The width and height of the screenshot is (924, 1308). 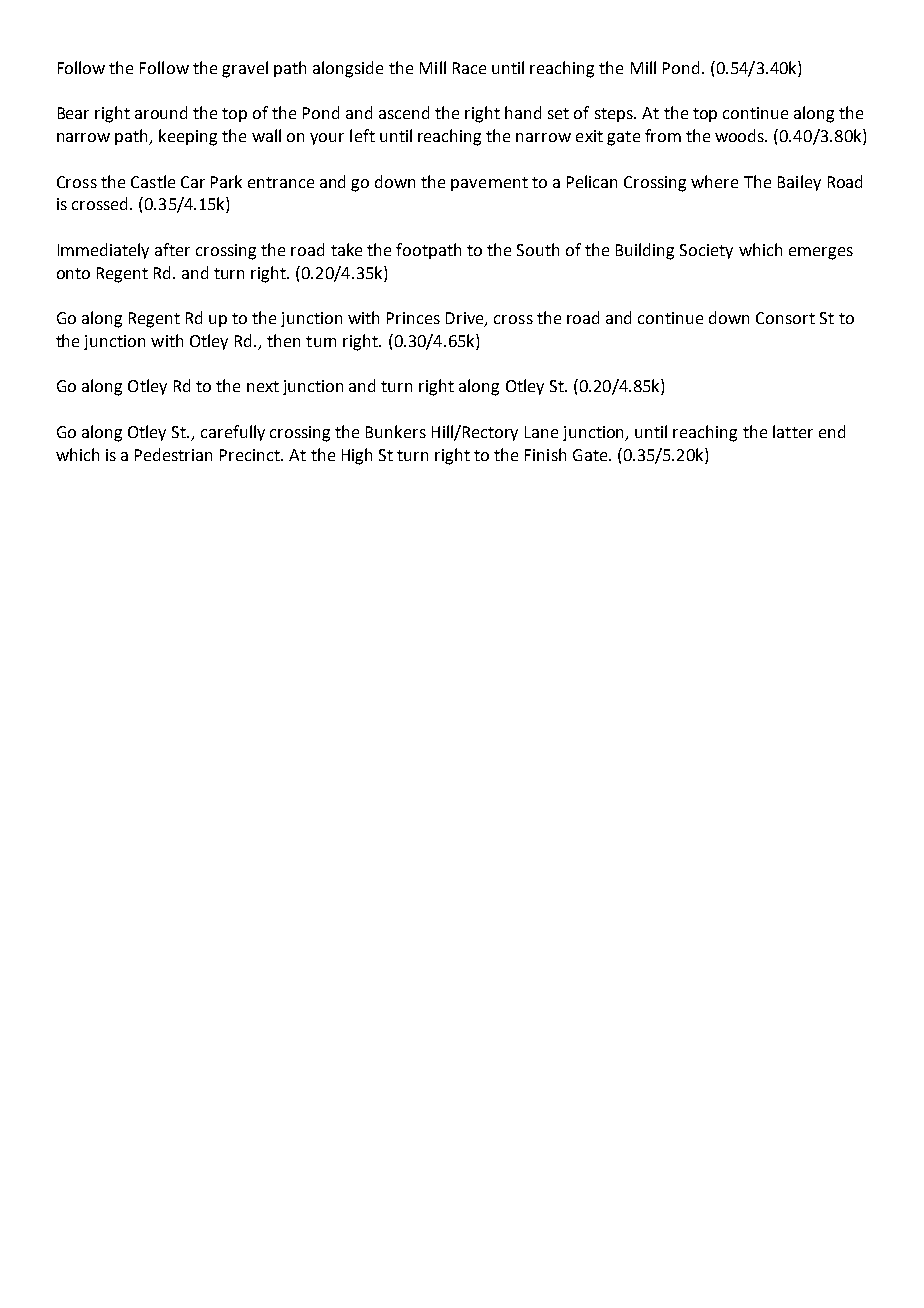 I want to click on then, so click(x=283, y=340).
